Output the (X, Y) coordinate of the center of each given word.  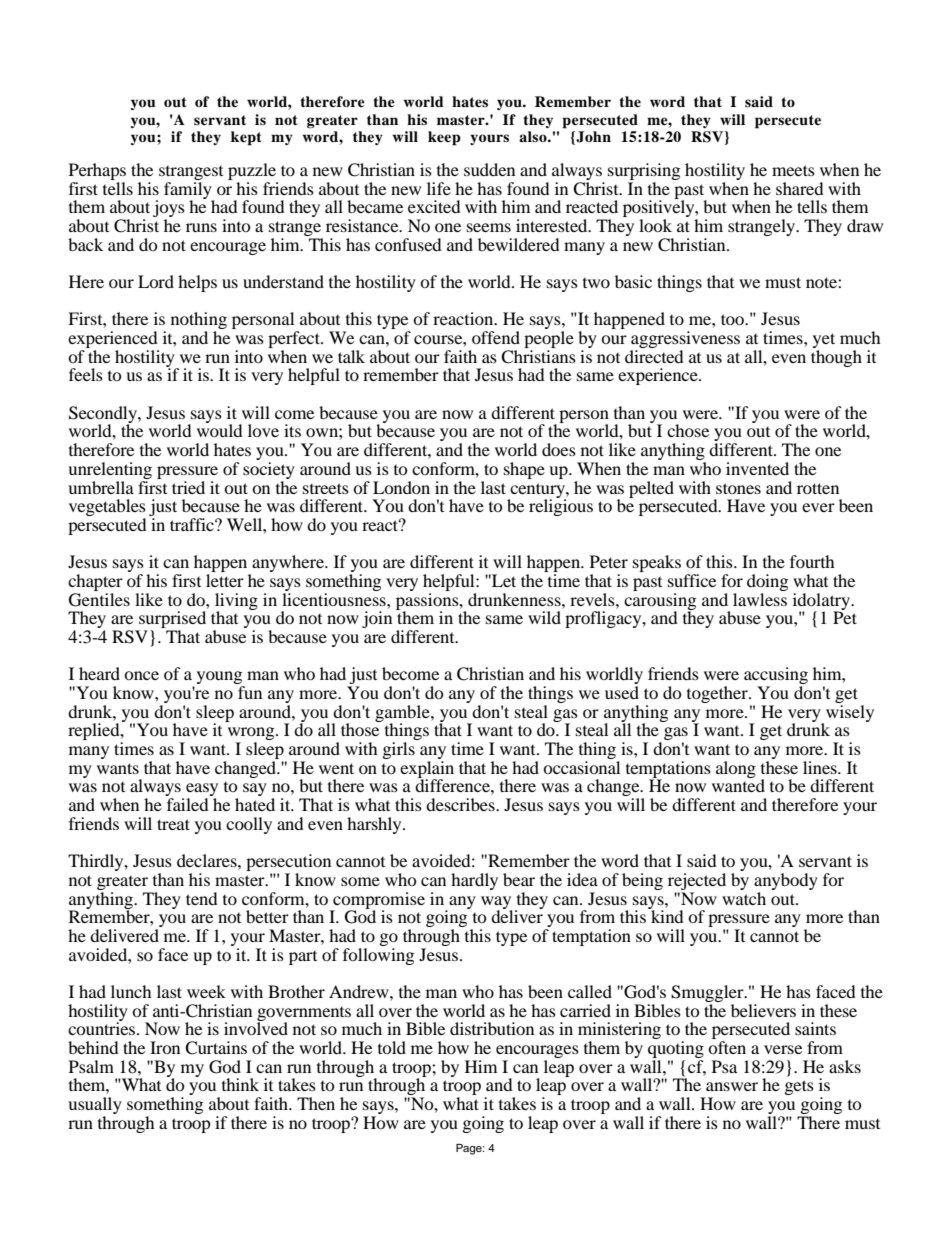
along (736, 769)
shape (524, 470)
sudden (489, 169)
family (189, 190)
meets (793, 170)
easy (202, 791)
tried (188, 487)
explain (427, 770)
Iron (165, 1047)
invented (757, 468)
